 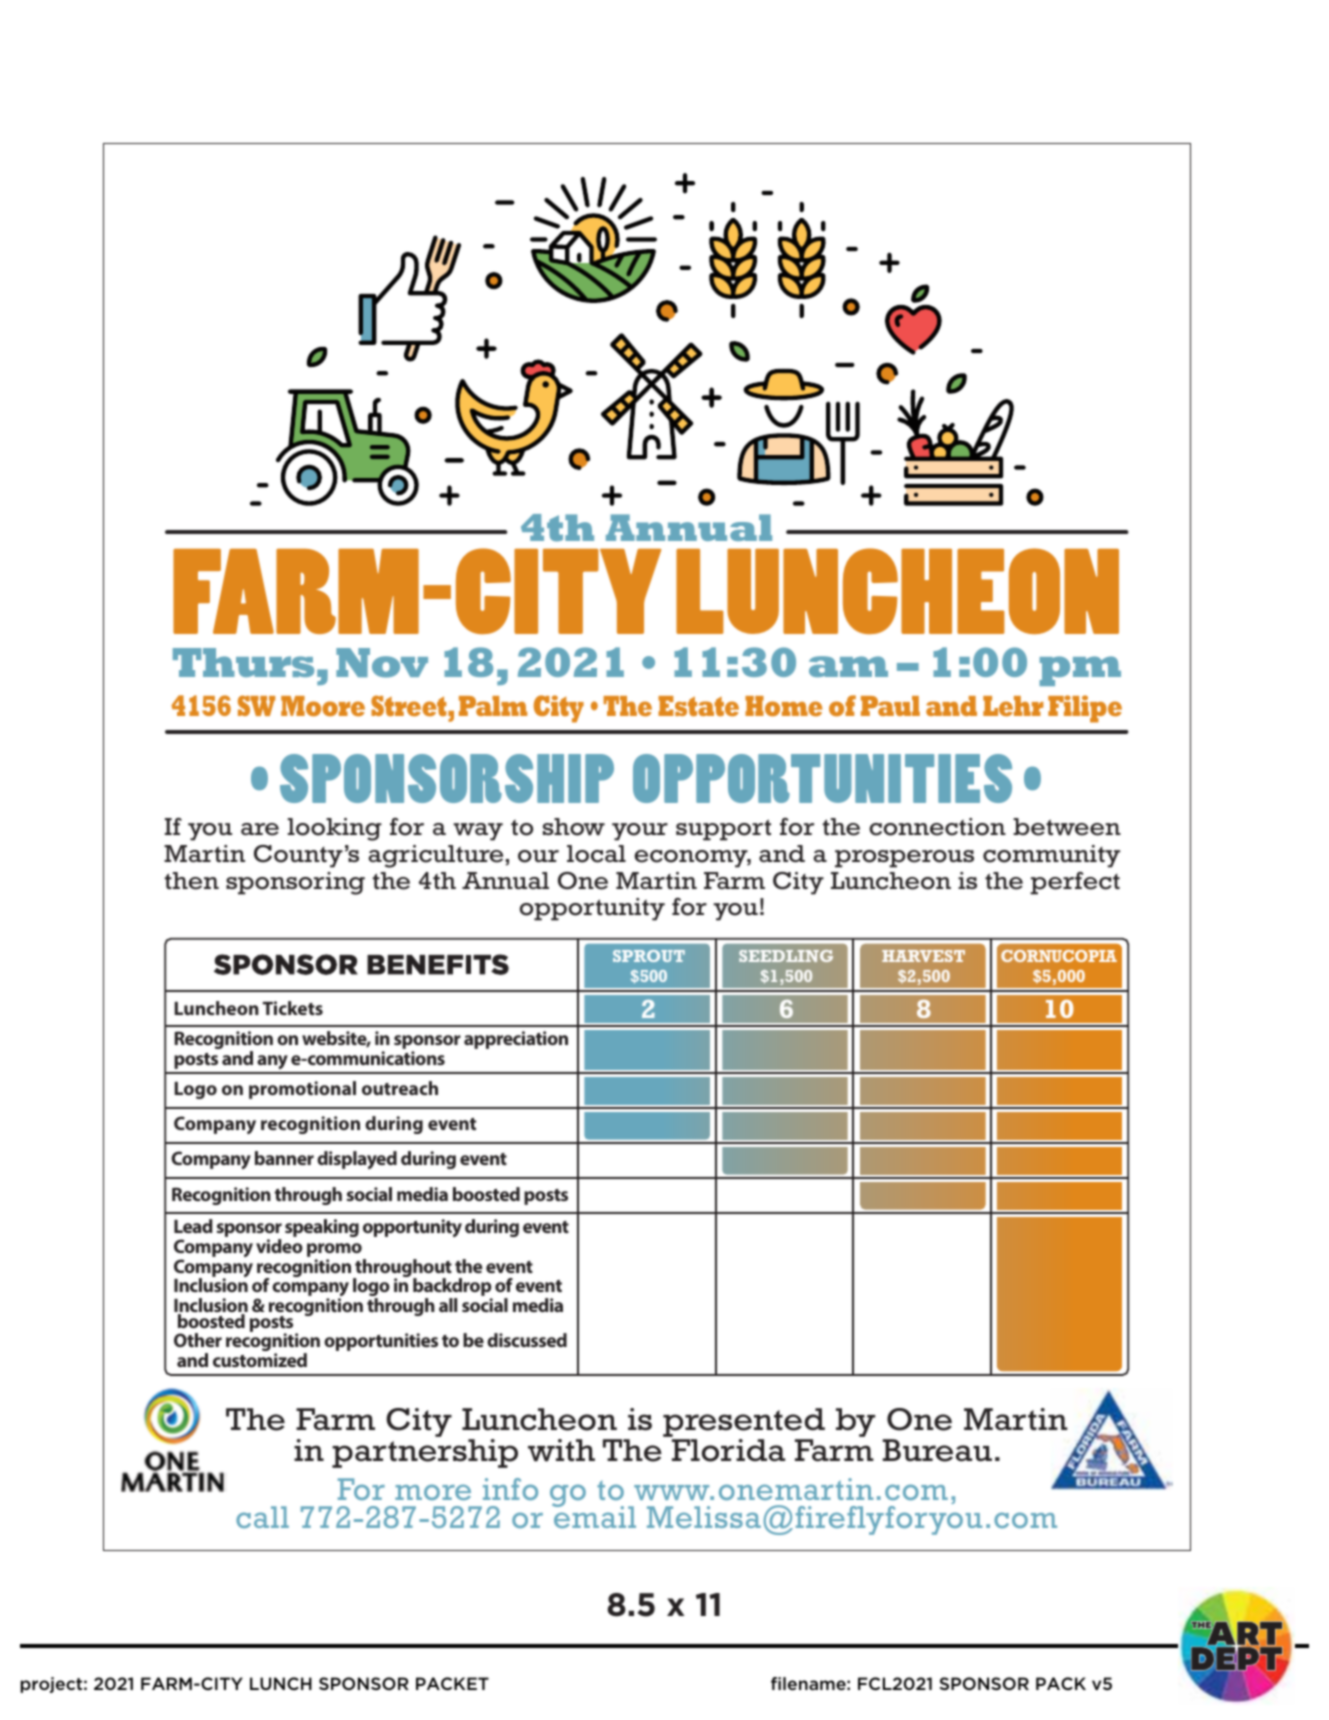 What do you see at coordinates (323, 706) in the screenshot?
I see `Moore` at bounding box center [323, 706].
